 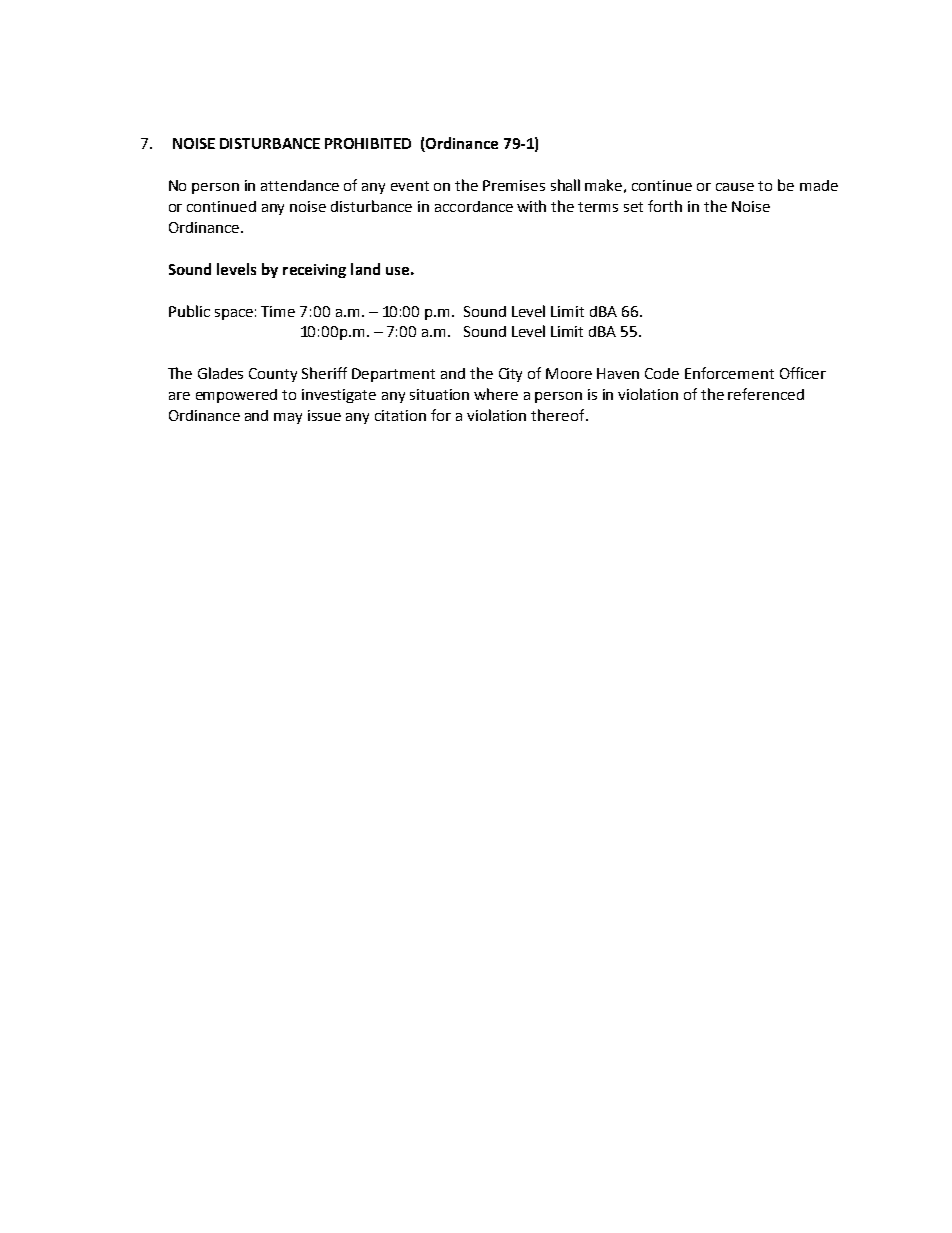 What do you see at coordinates (300, 185) in the document?
I see `attendance` at bounding box center [300, 185].
